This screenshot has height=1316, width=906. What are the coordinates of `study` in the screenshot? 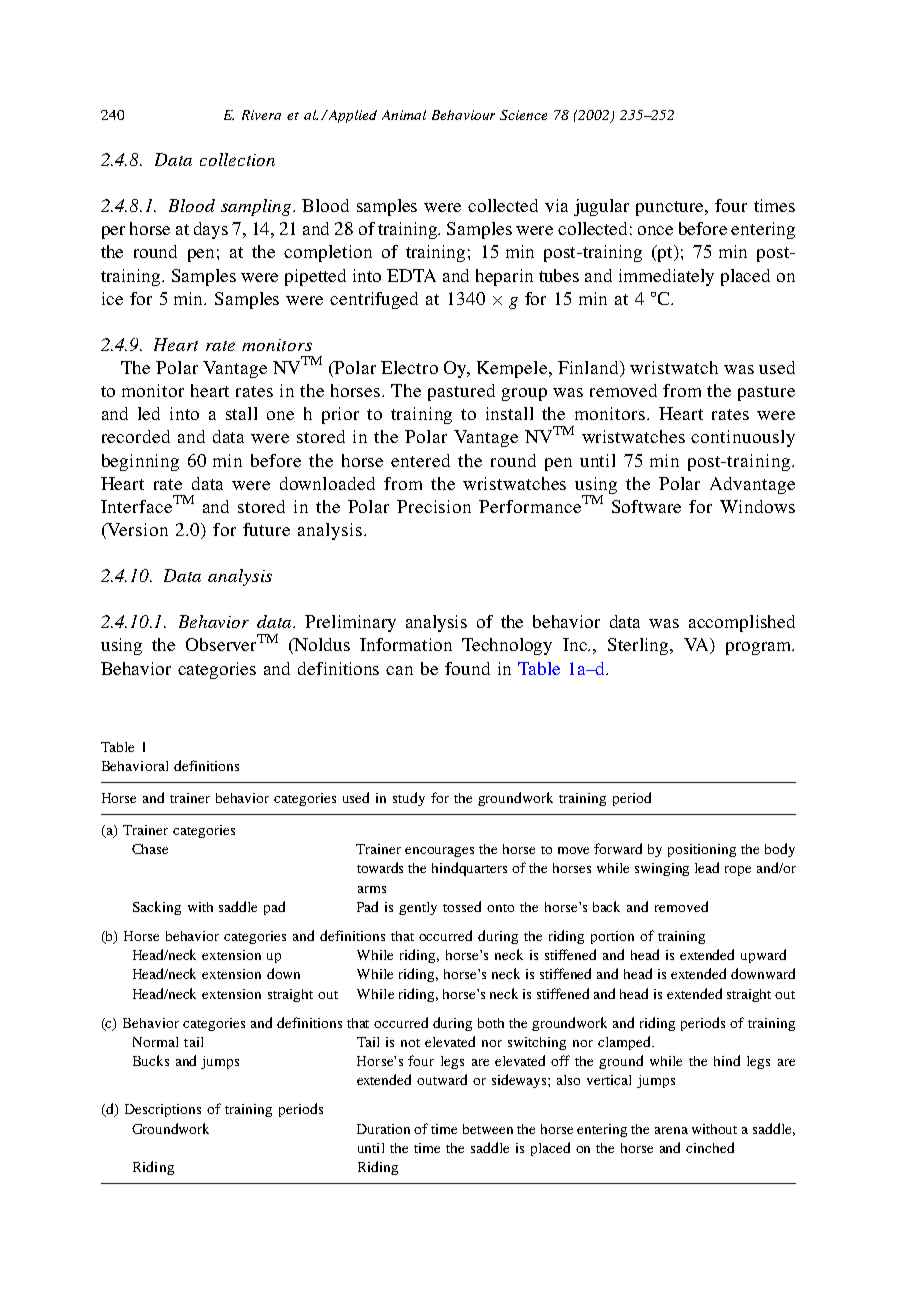 It's located at (409, 799).
